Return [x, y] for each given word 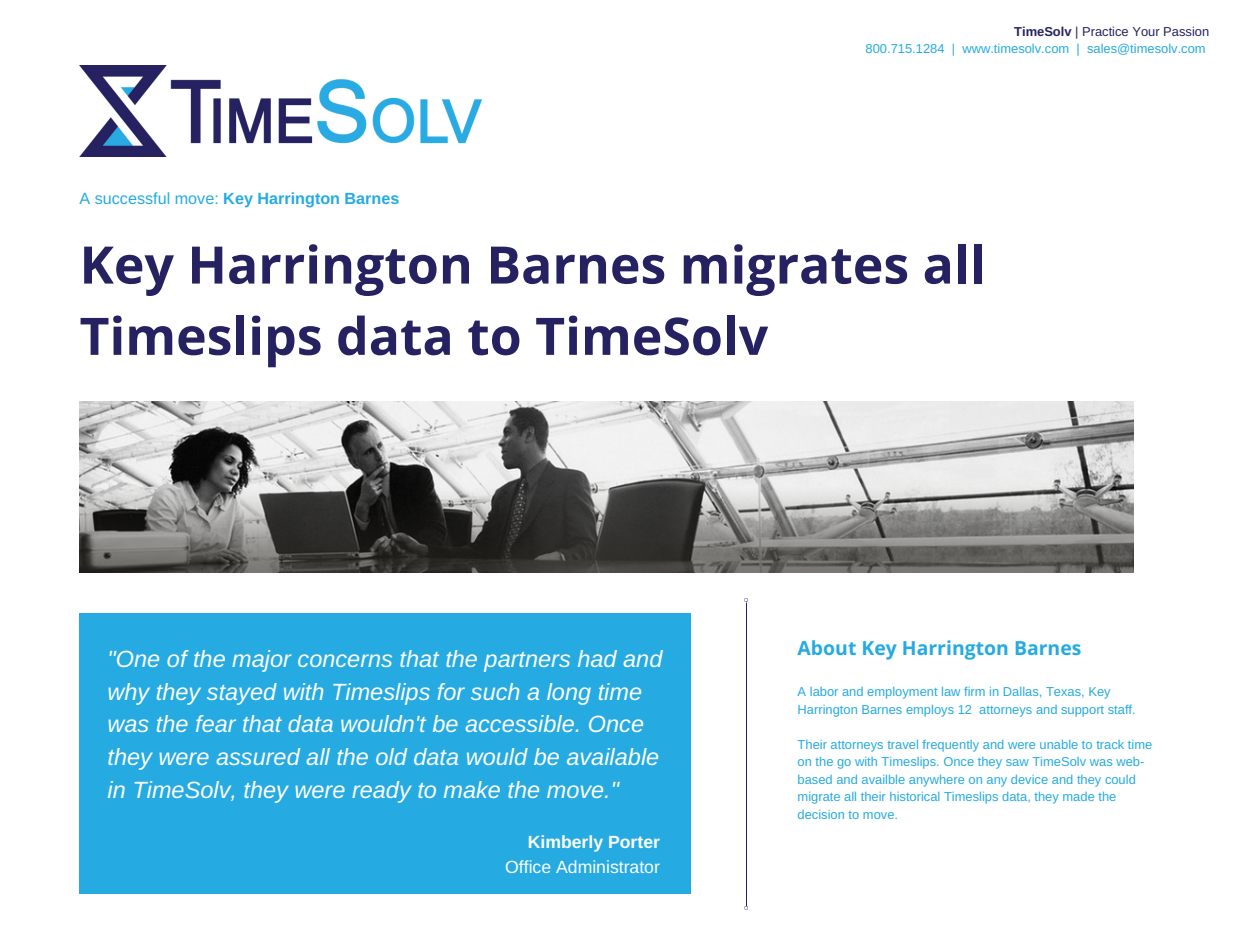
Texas [1064, 691]
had [597, 658]
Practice [1105, 31]
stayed [242, 694]
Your [1146, 31]
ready [382, 792]
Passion [1186, 31]
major [262, 661]
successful [132, 198]
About [826, 647]
